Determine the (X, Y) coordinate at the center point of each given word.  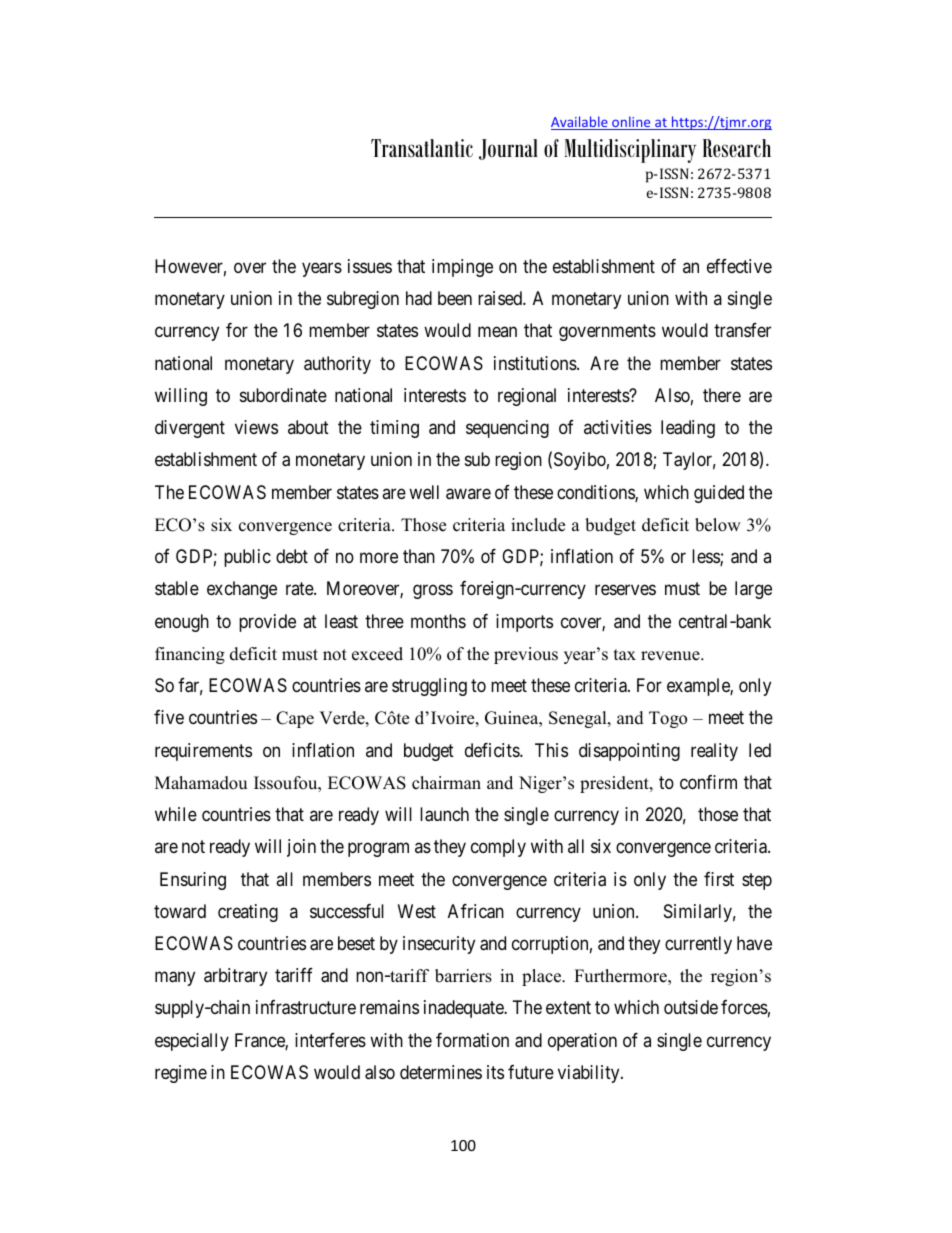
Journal (508, 149)
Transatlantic (422, 148)
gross (433, 592)
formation (472, 1040)
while (176, 814)
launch (444, 814)
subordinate (283, 395)
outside (691, 1007)
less (706, 557)
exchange (242, 590)
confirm (708, 782)
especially (192, 1042)
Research (737, 148)
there (722, 395)
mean (497, 332)
